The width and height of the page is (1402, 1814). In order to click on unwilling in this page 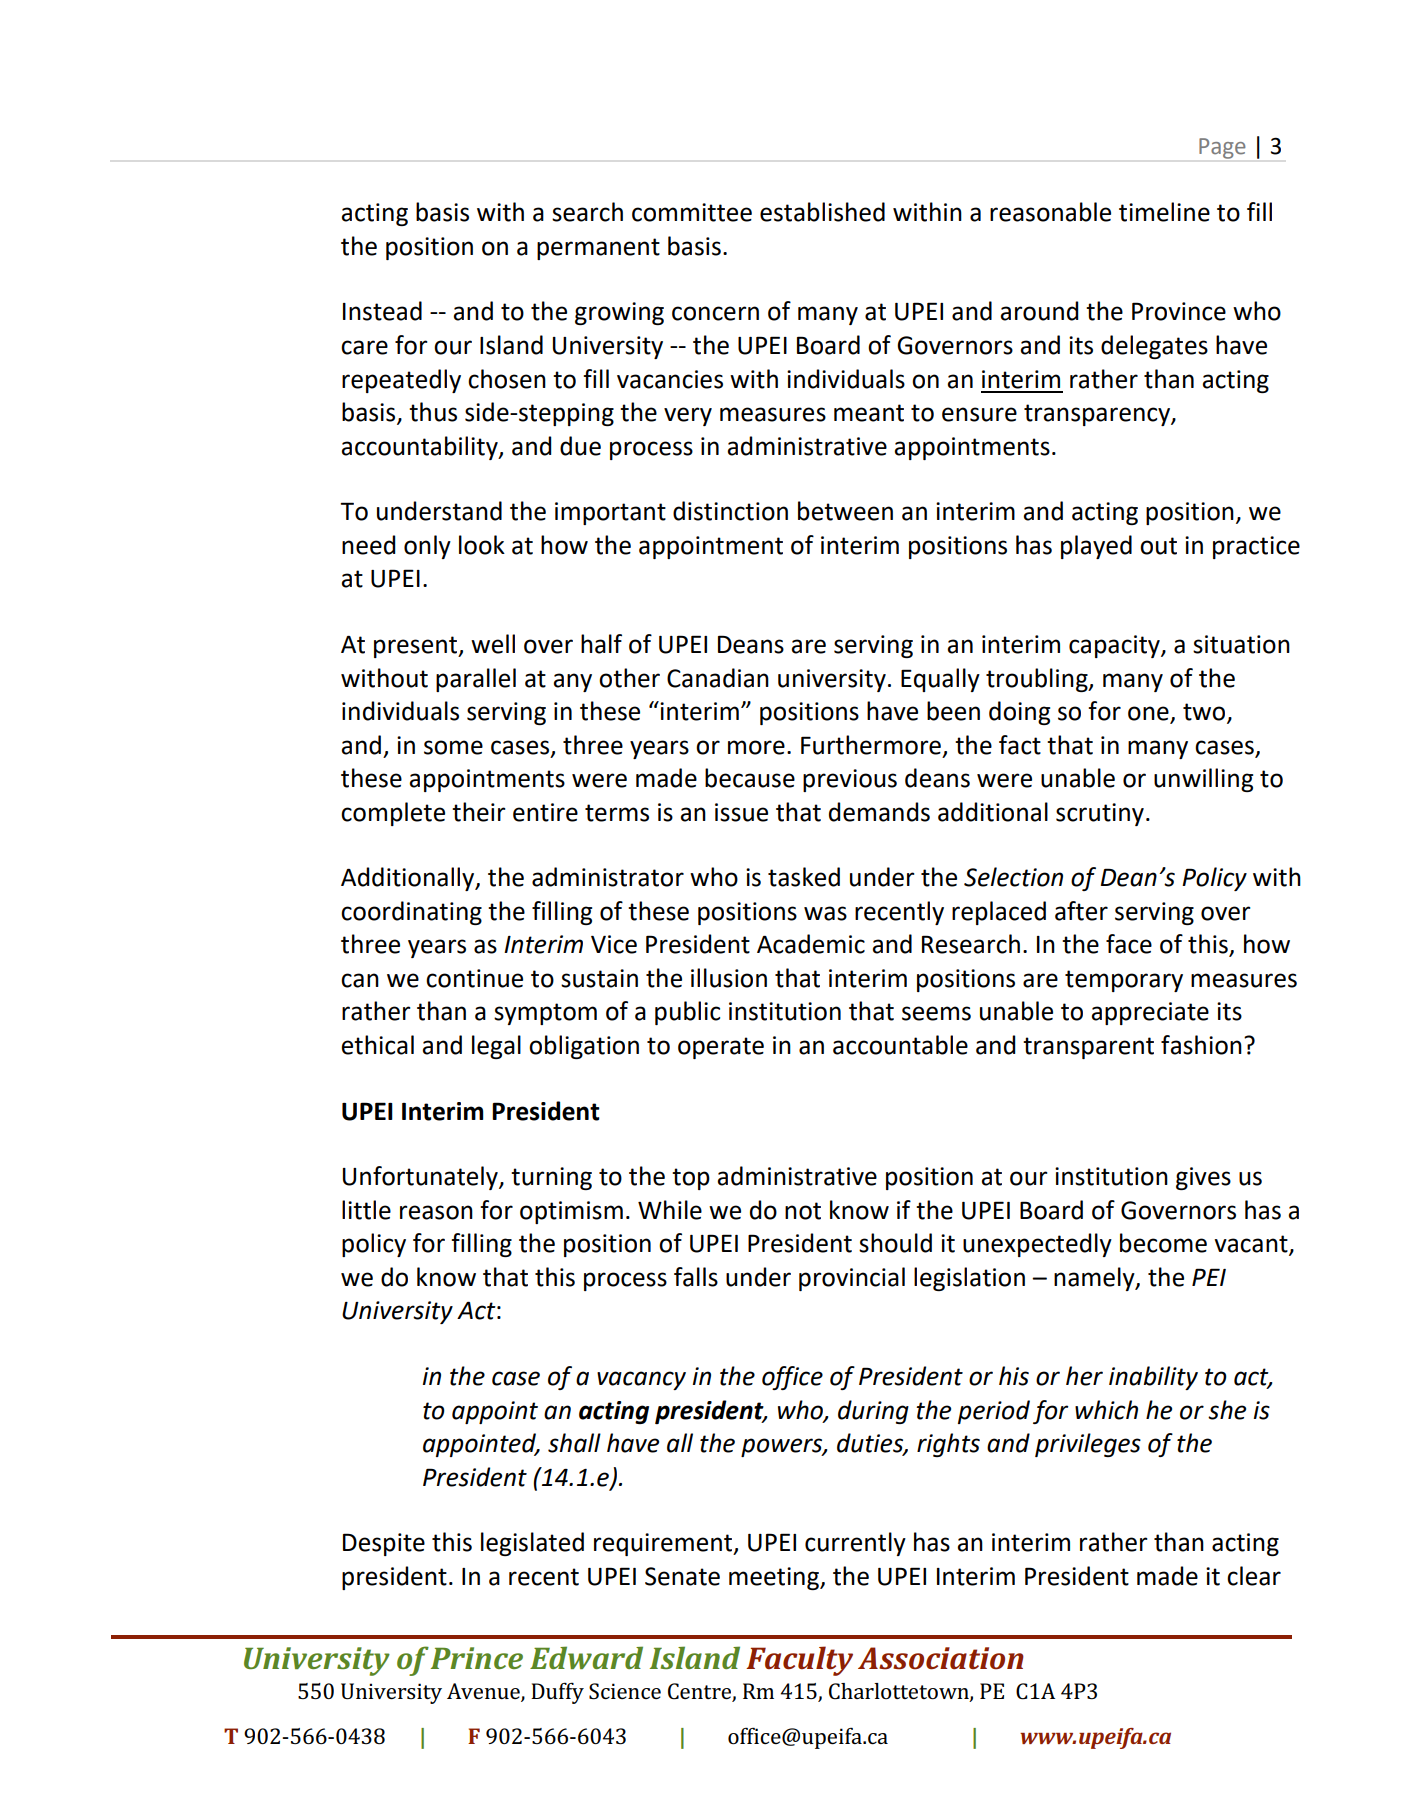, I will do `click(1203, 780)`.
